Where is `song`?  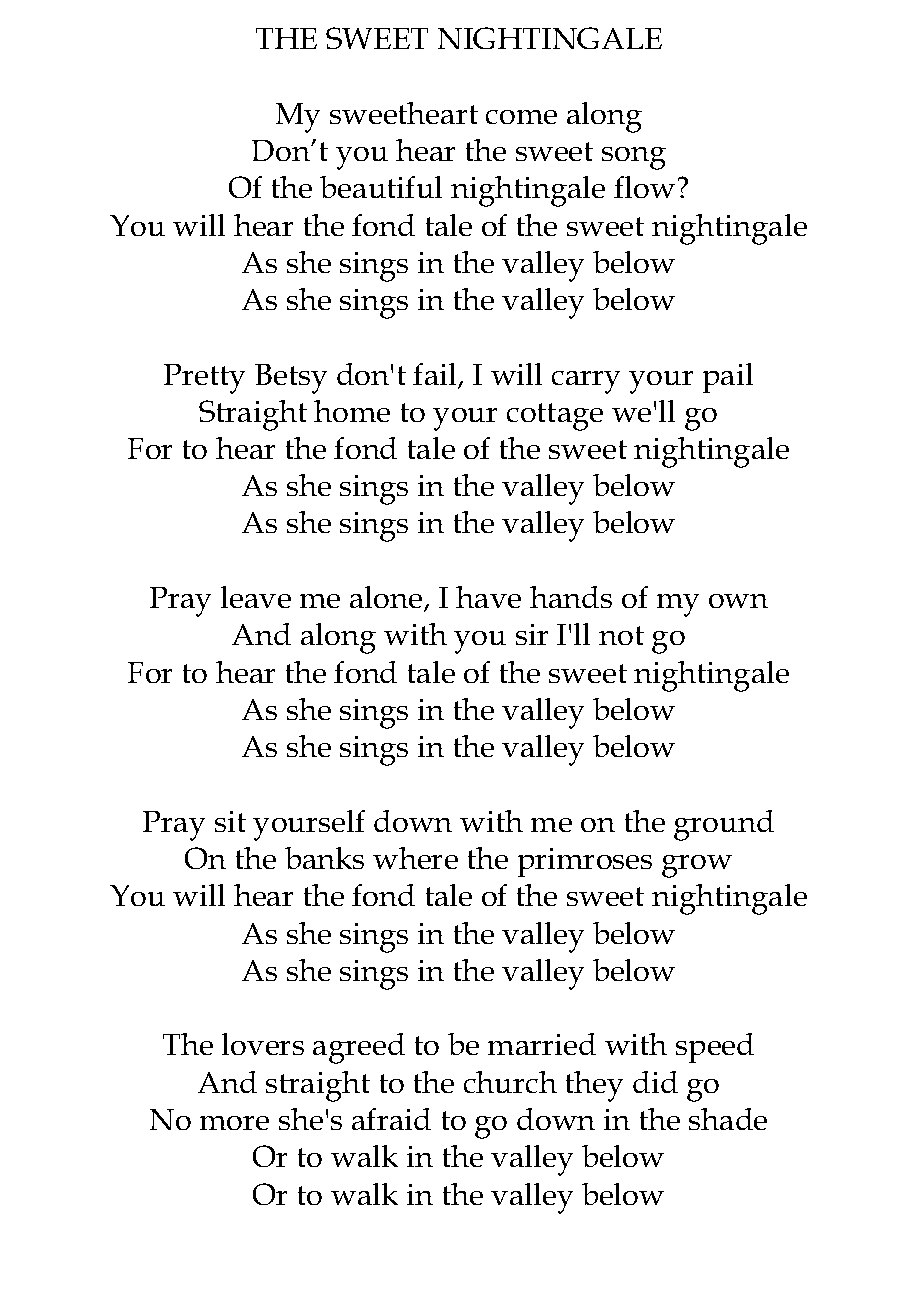 song is located at coordinates (634, 158).
